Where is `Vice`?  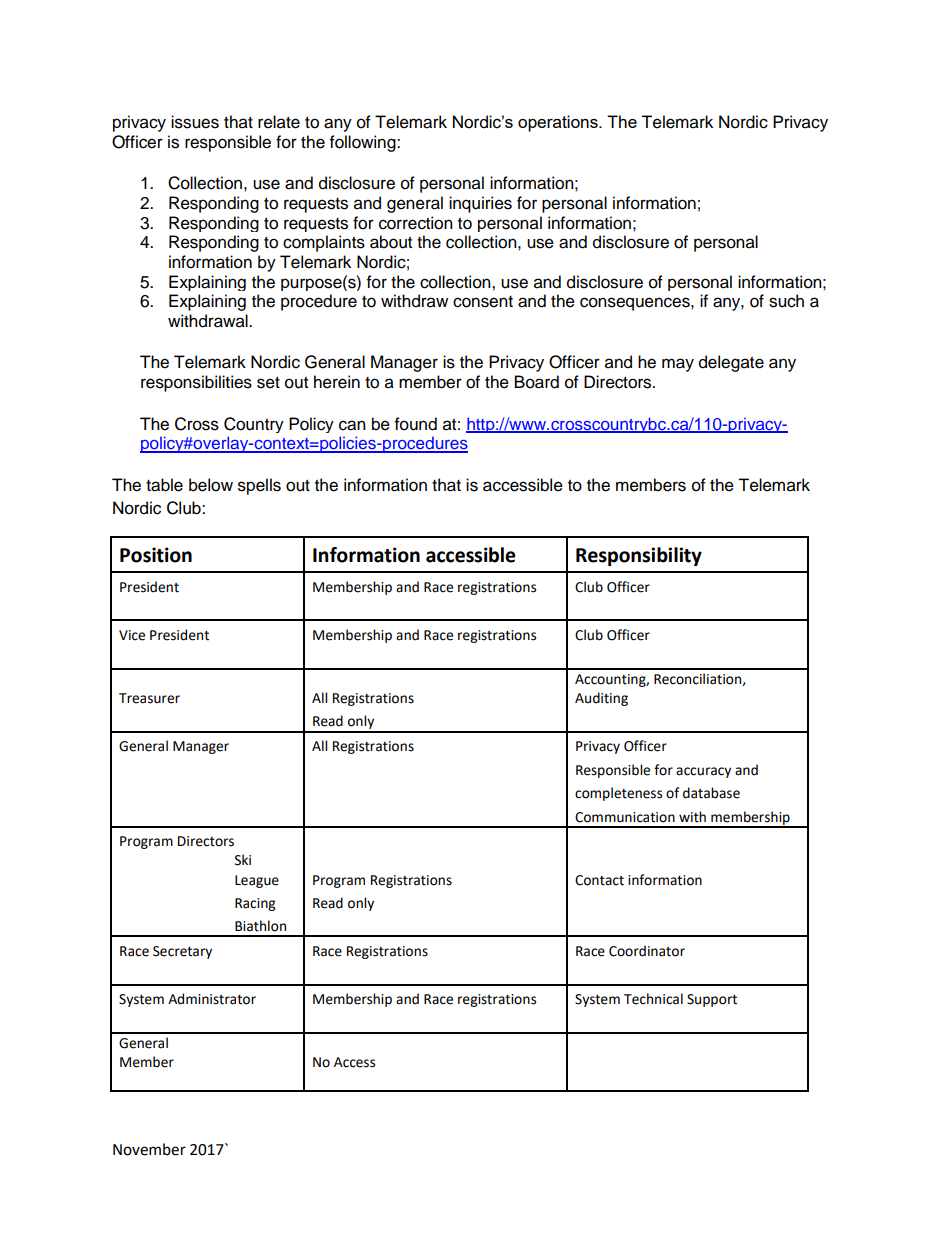
Vice is located at coordinates (132, 635).
